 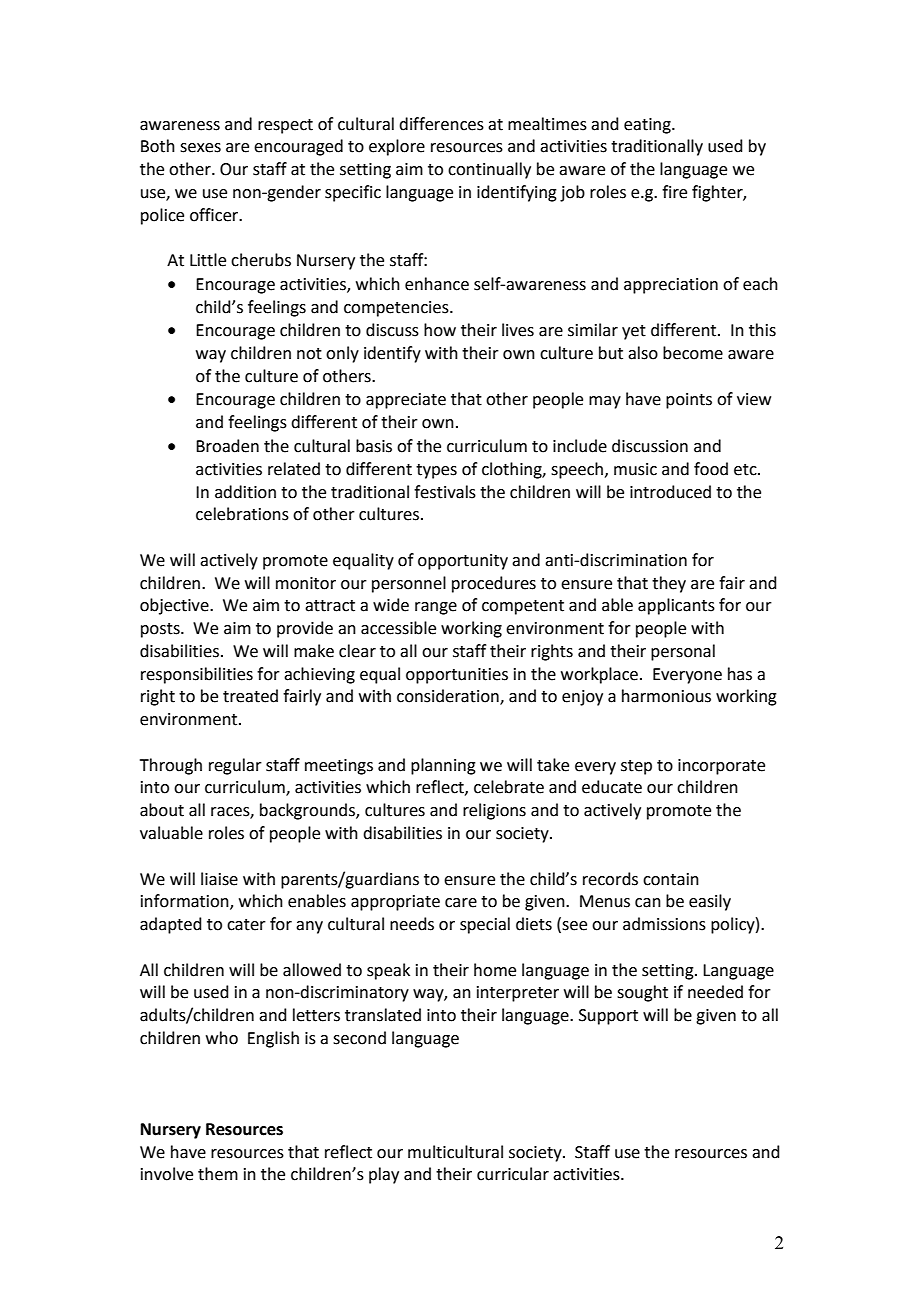 What do you see at coordinates (489, 170) in the image?
I see `continually` at bounding box center [489, 170].
